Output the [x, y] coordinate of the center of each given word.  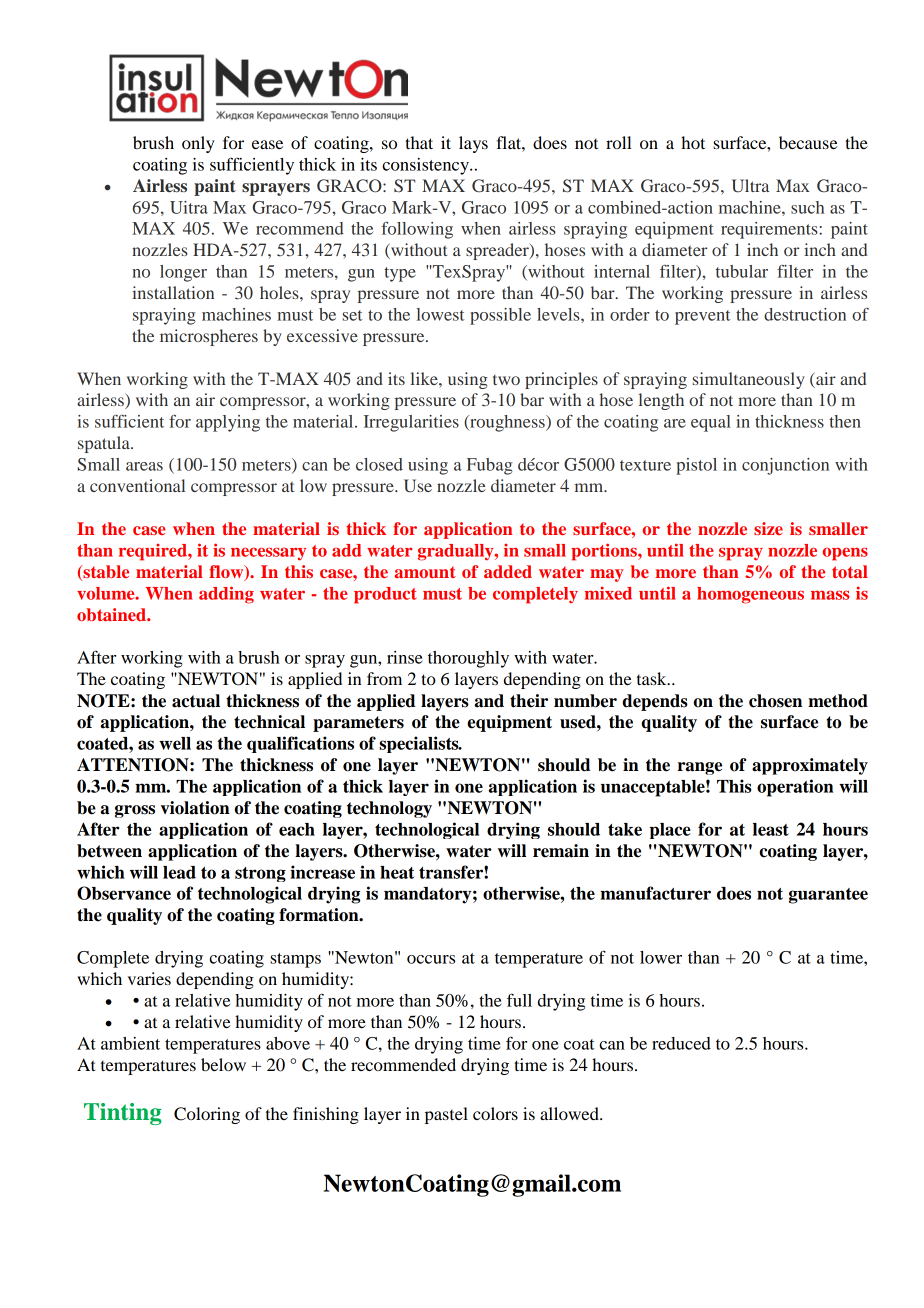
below [223, 1064]
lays [473, 144]
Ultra [750, 186]
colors [495, 1113]
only [198, 144]
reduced [681, 1043]
